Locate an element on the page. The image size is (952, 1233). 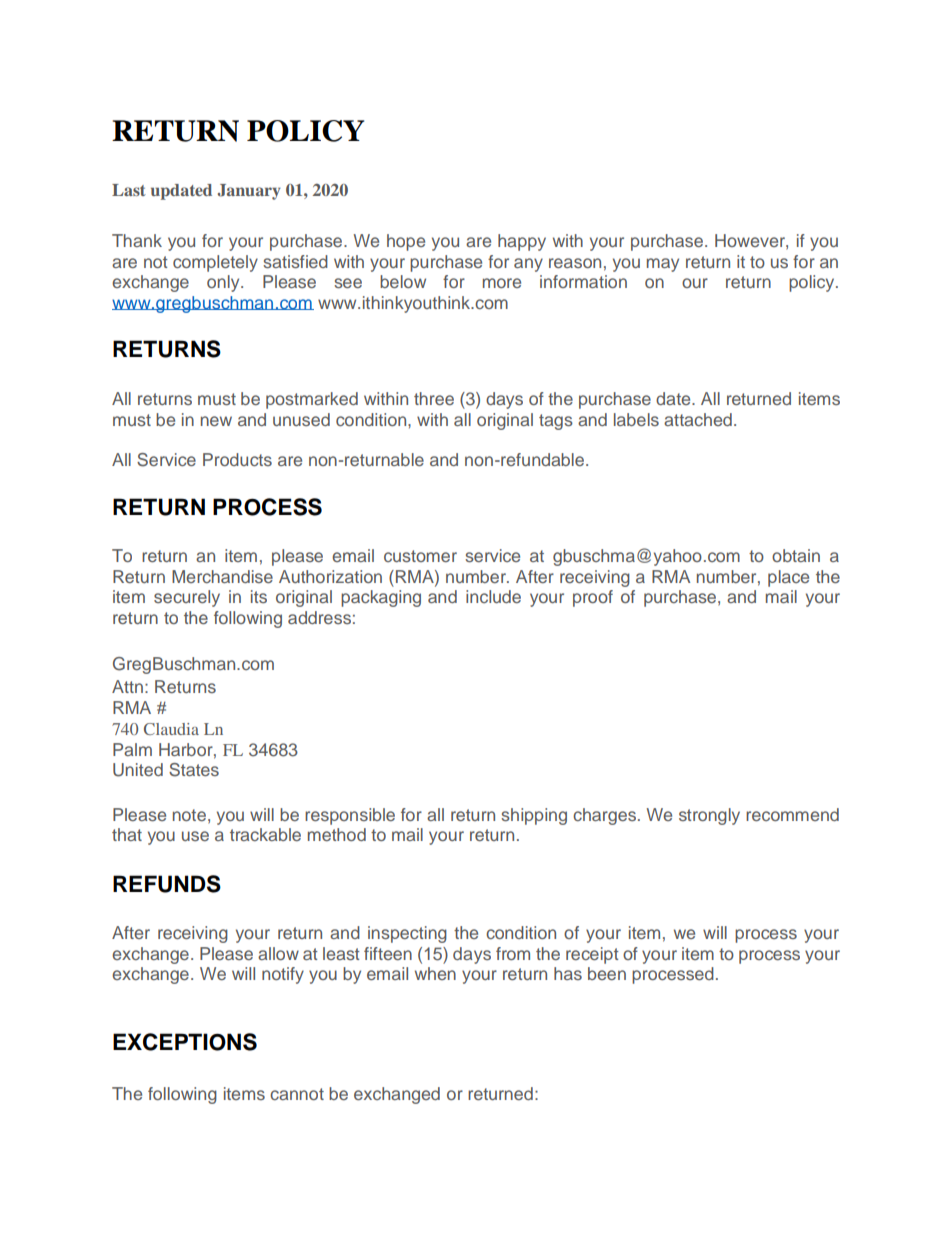
may is located at coordinates (663, 265).
